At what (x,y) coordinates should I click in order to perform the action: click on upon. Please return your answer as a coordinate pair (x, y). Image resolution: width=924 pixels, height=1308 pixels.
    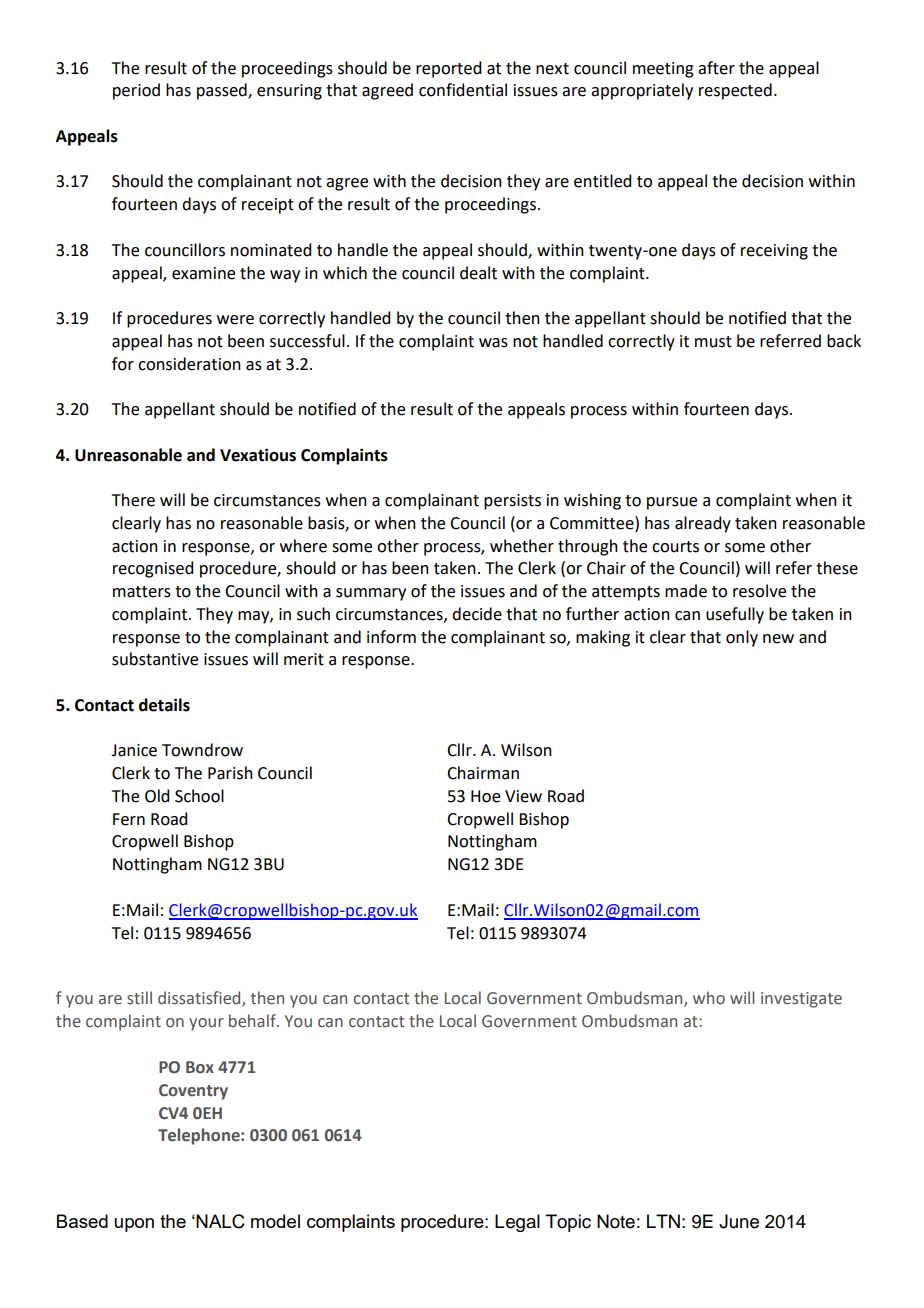
    Looking at the image, I should click on (134, 1225).
